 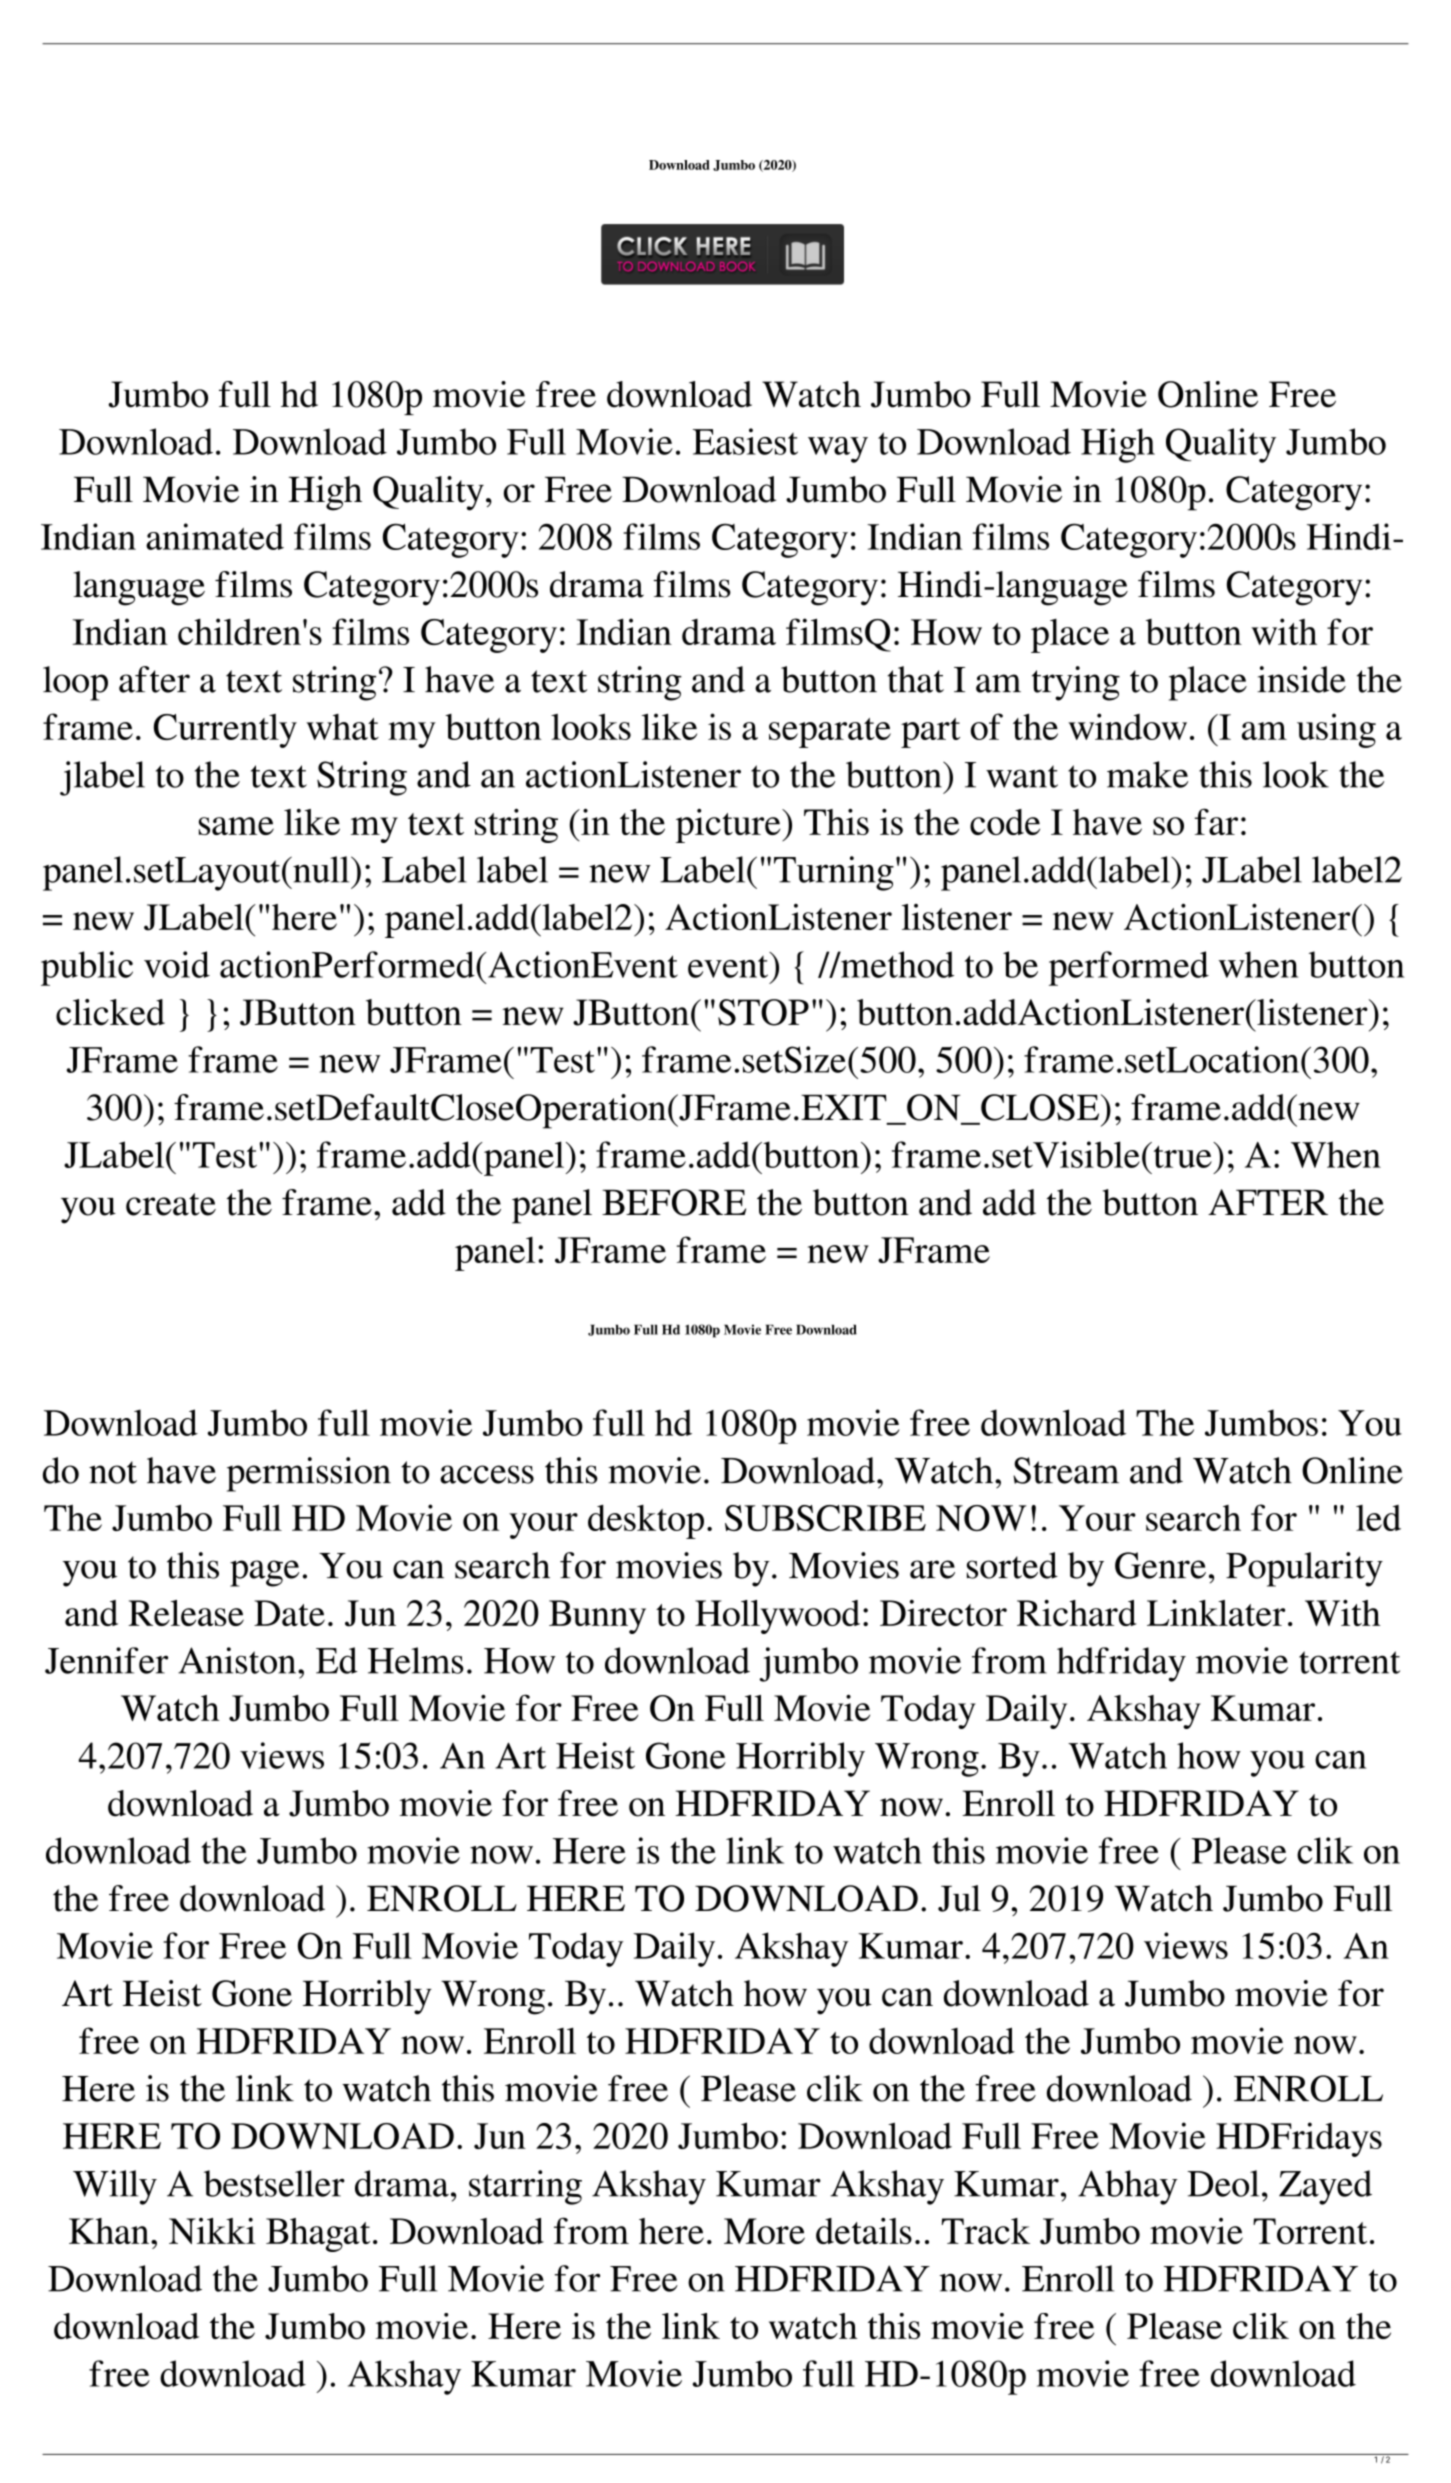 What do you see at coordinates (764, 2231) in the image?
I see `More` at bounding box center [764, 2231].
